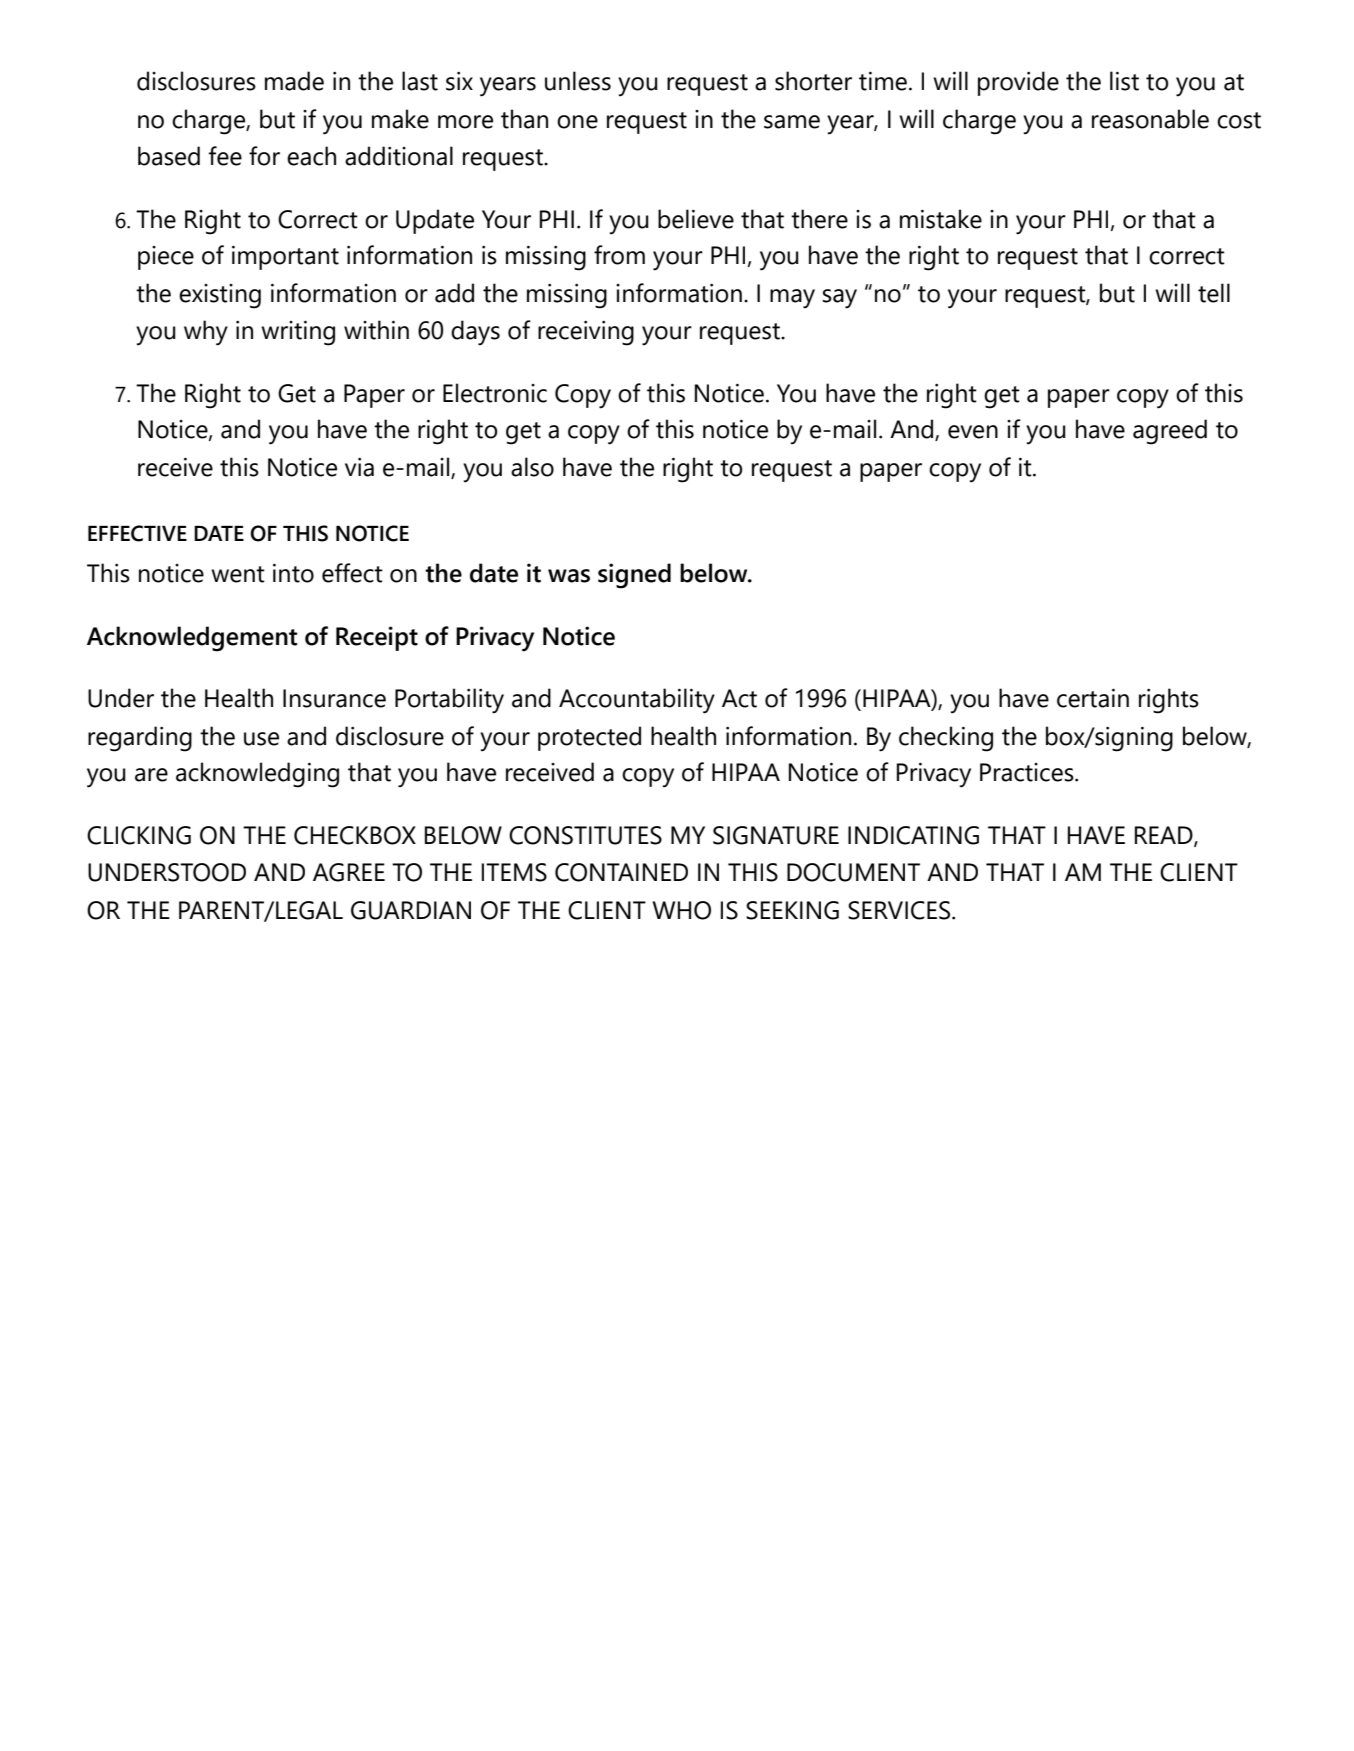  I want to click on READ, so click(1165, 836).
